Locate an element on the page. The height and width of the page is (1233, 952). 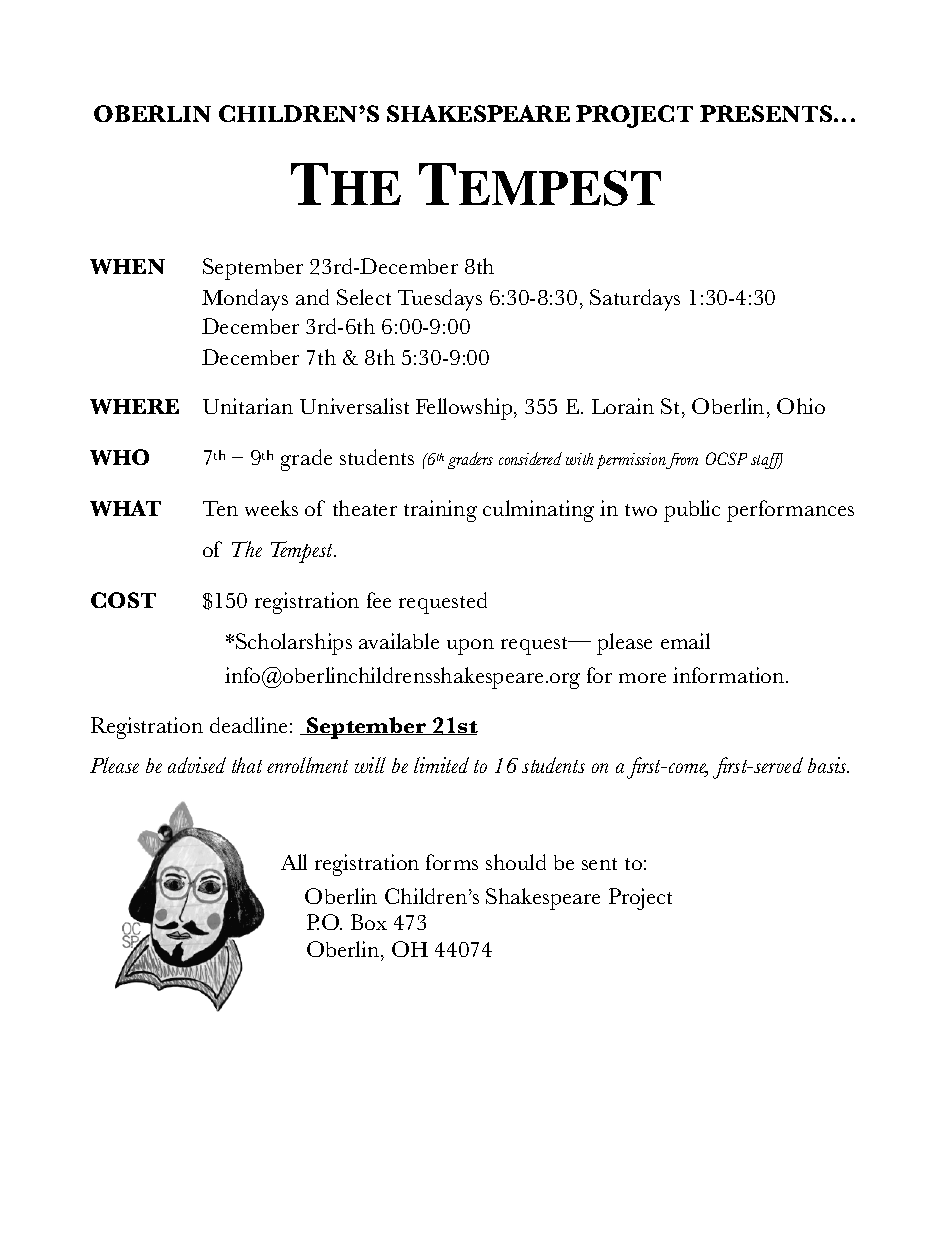
forms is located at coordinates (452, 862).
